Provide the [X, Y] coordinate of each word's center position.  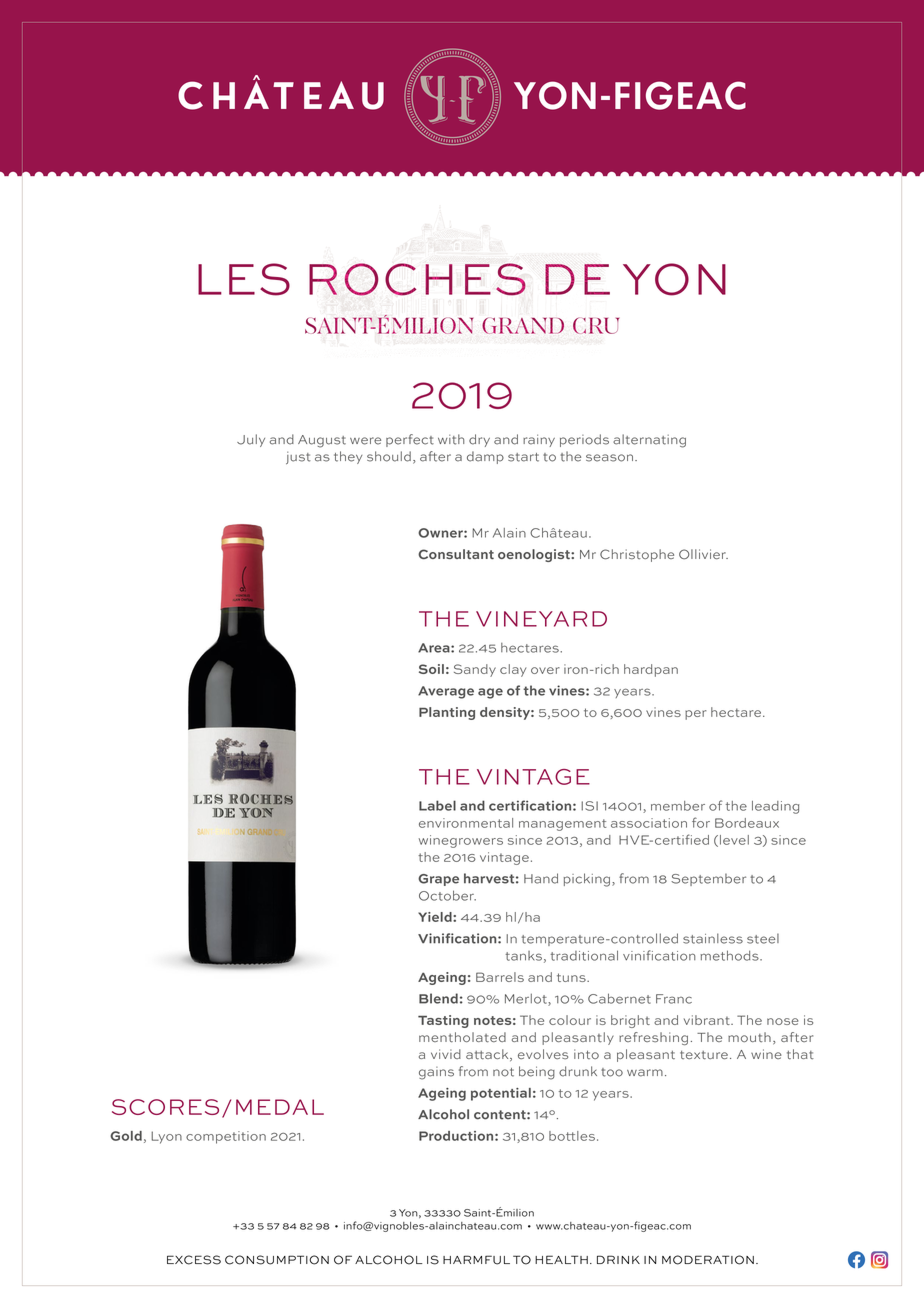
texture [704, 1055]
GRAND [523, 325]
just [298, 458]
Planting [447, 713]
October [447, 895]
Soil [431, 669]
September [708, 879]
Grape [438, 880]
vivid [446, 1054]
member [678, 806]
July [251, 440]
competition [226, 1137]
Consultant [456, 554]
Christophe [637, 555]
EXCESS [194, 1260]
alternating [649, 441]
